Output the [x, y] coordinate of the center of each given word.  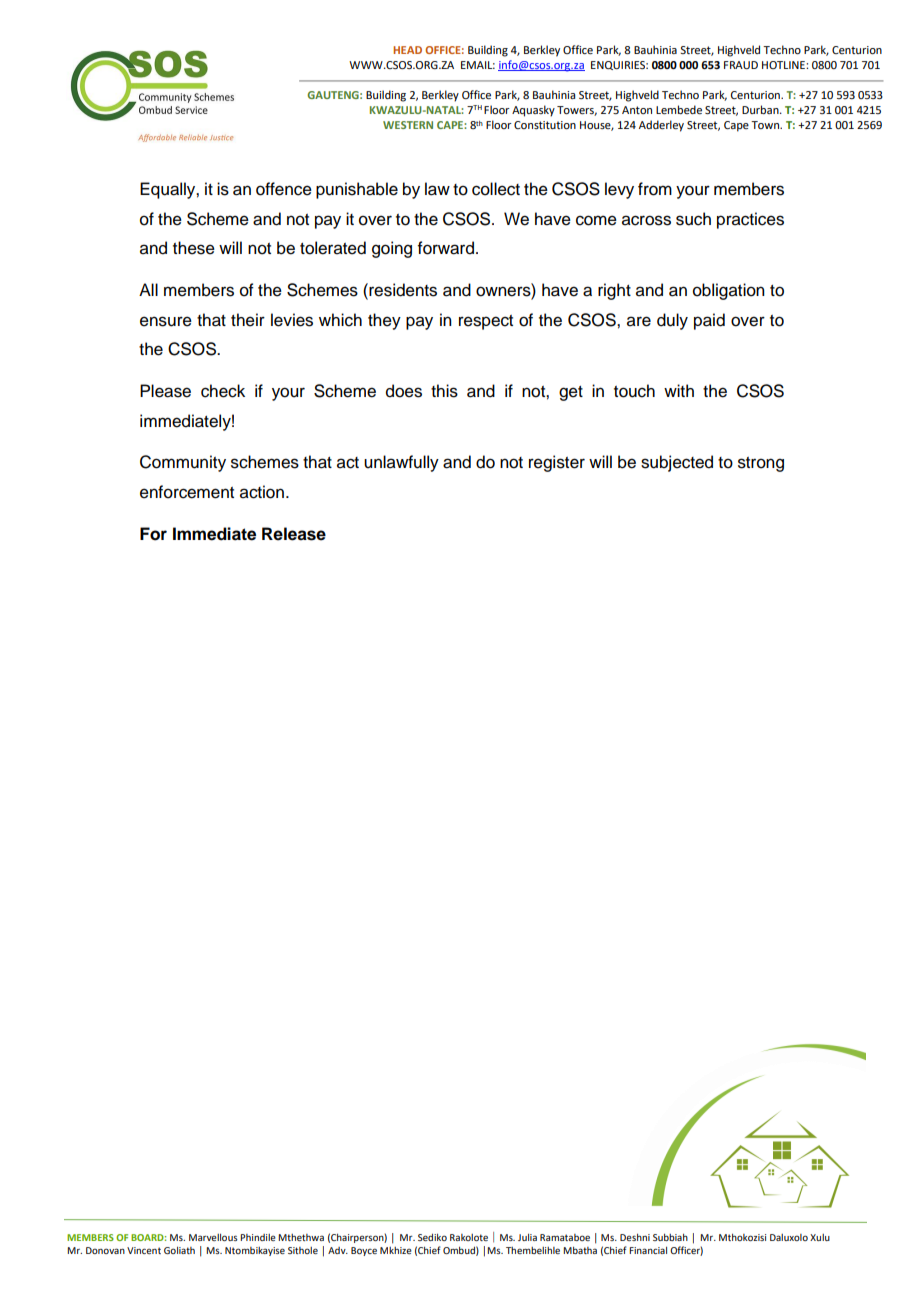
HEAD [407, 50]
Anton [637, 110]
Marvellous [213, 1237]
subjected [677, 463]
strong [761, 464]
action [262, 492]
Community [183, 463]
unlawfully [401, 463]
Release [294, 534]
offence [284, 189]
